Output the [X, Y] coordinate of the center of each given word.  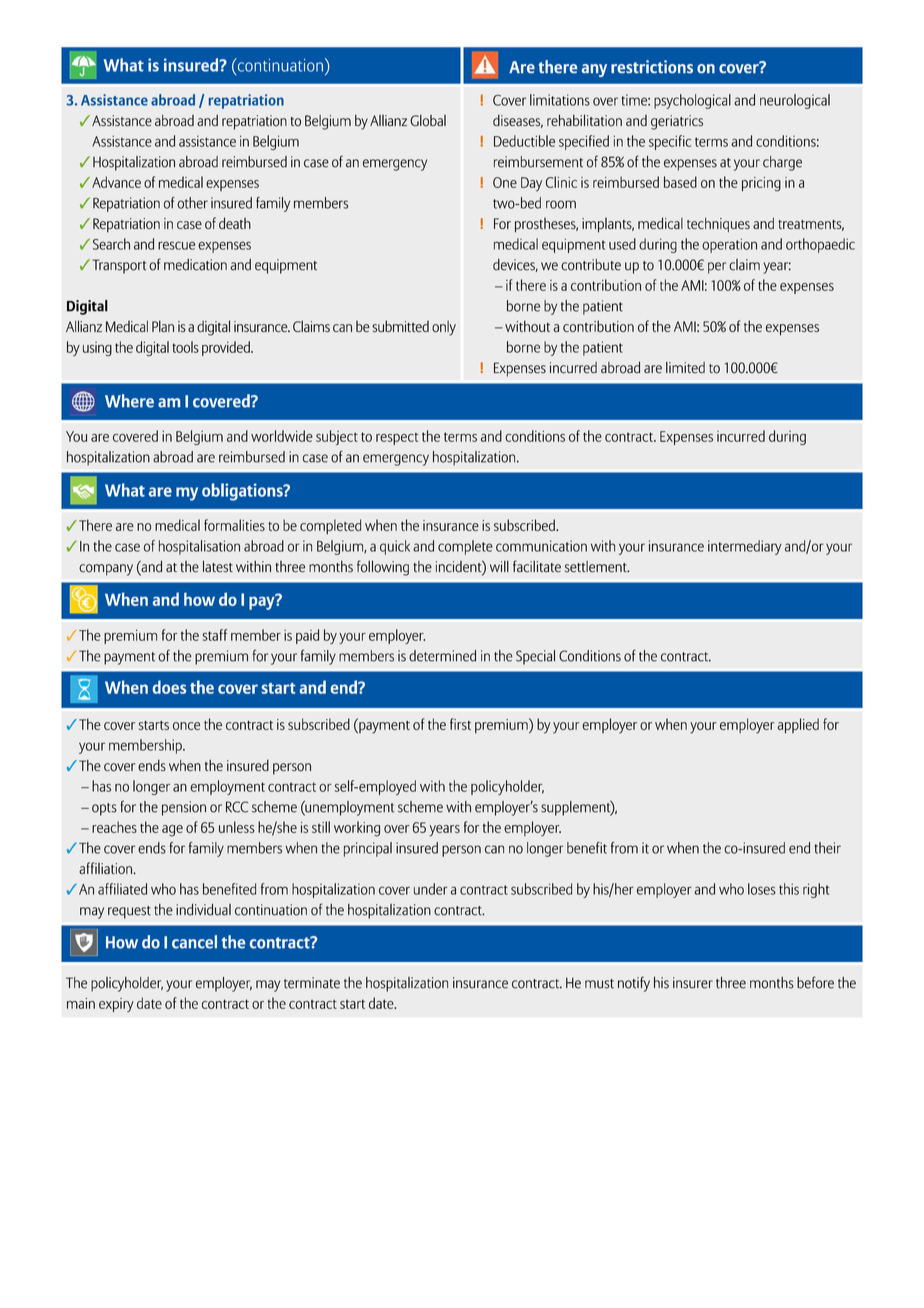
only [444, 328]
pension [184, 808]
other [192, 203]
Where [129, 401]
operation [729, 245]
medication [195, 265]
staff [214, 635]
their [827, 848]
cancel [194, 942]
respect [397, 439]
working [357, 829]
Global [428, 121]
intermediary [745, 547]
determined [442, 656]
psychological [692, 101]
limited [685, 368]
